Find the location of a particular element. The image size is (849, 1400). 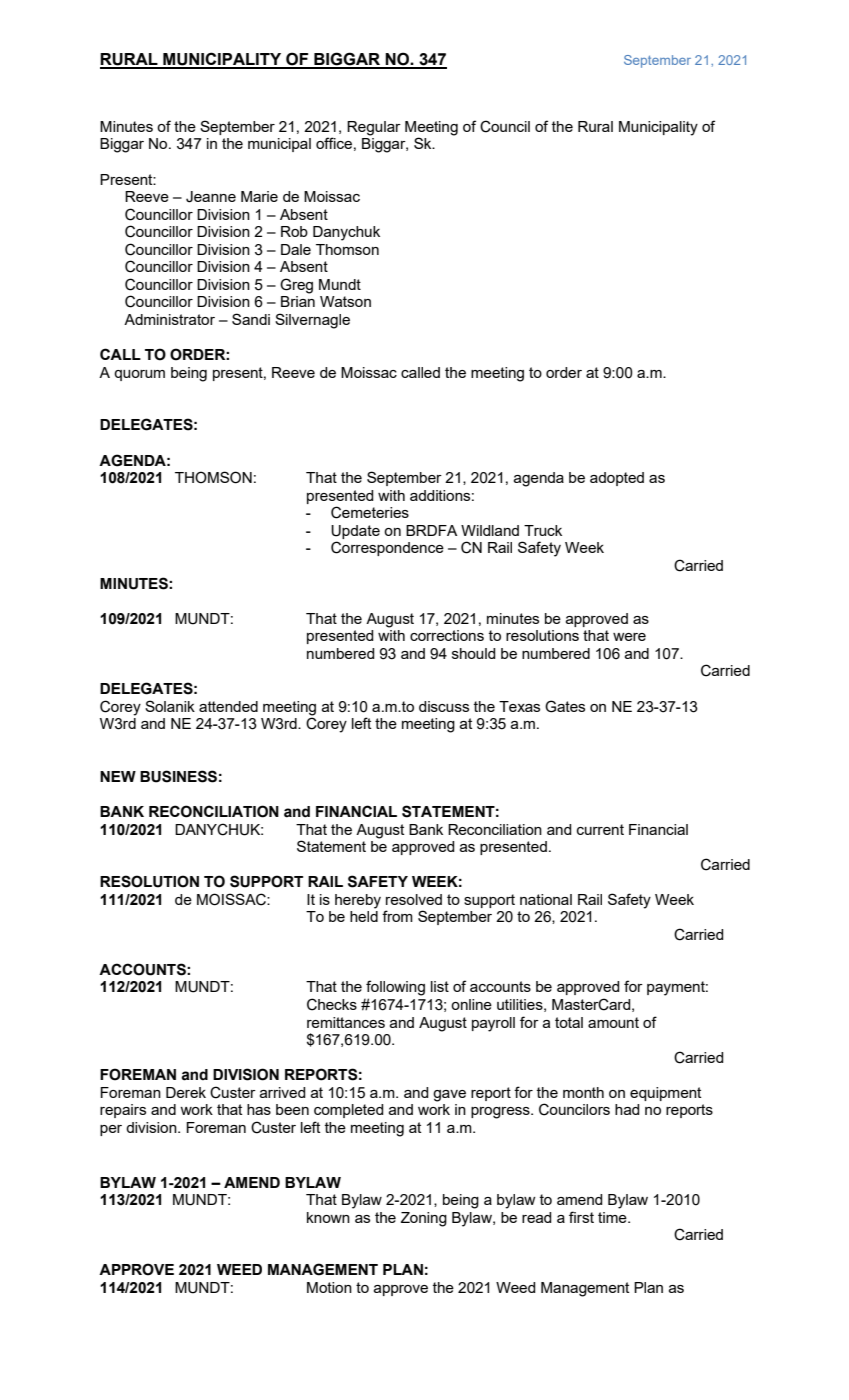

Zoning is located at coordinates (424, 1219).
